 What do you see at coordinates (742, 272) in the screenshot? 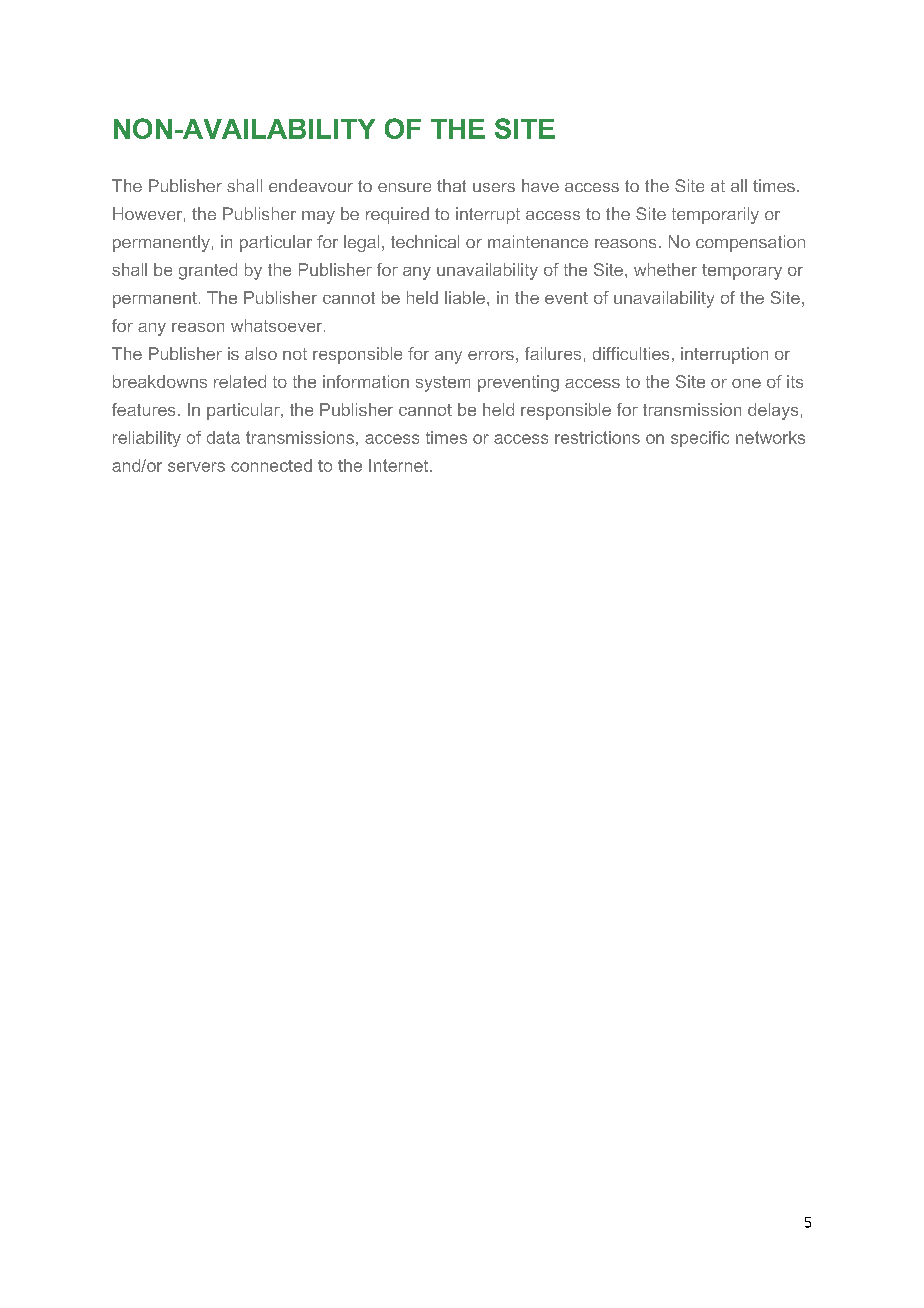
I see `temporary` at bounding box center [742, 272].
